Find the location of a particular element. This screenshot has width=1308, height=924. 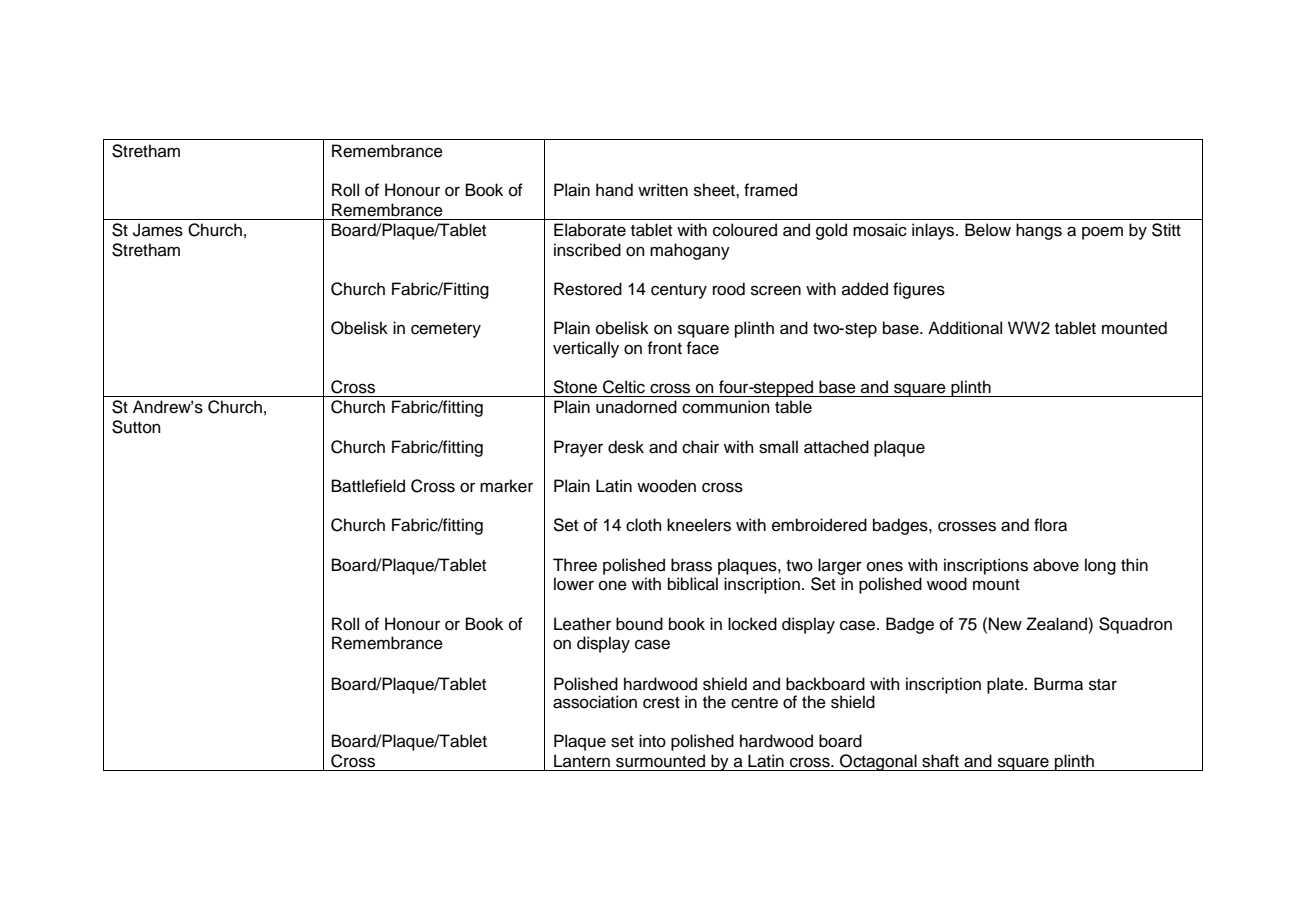

hand is located at coordinates (614, 190).
